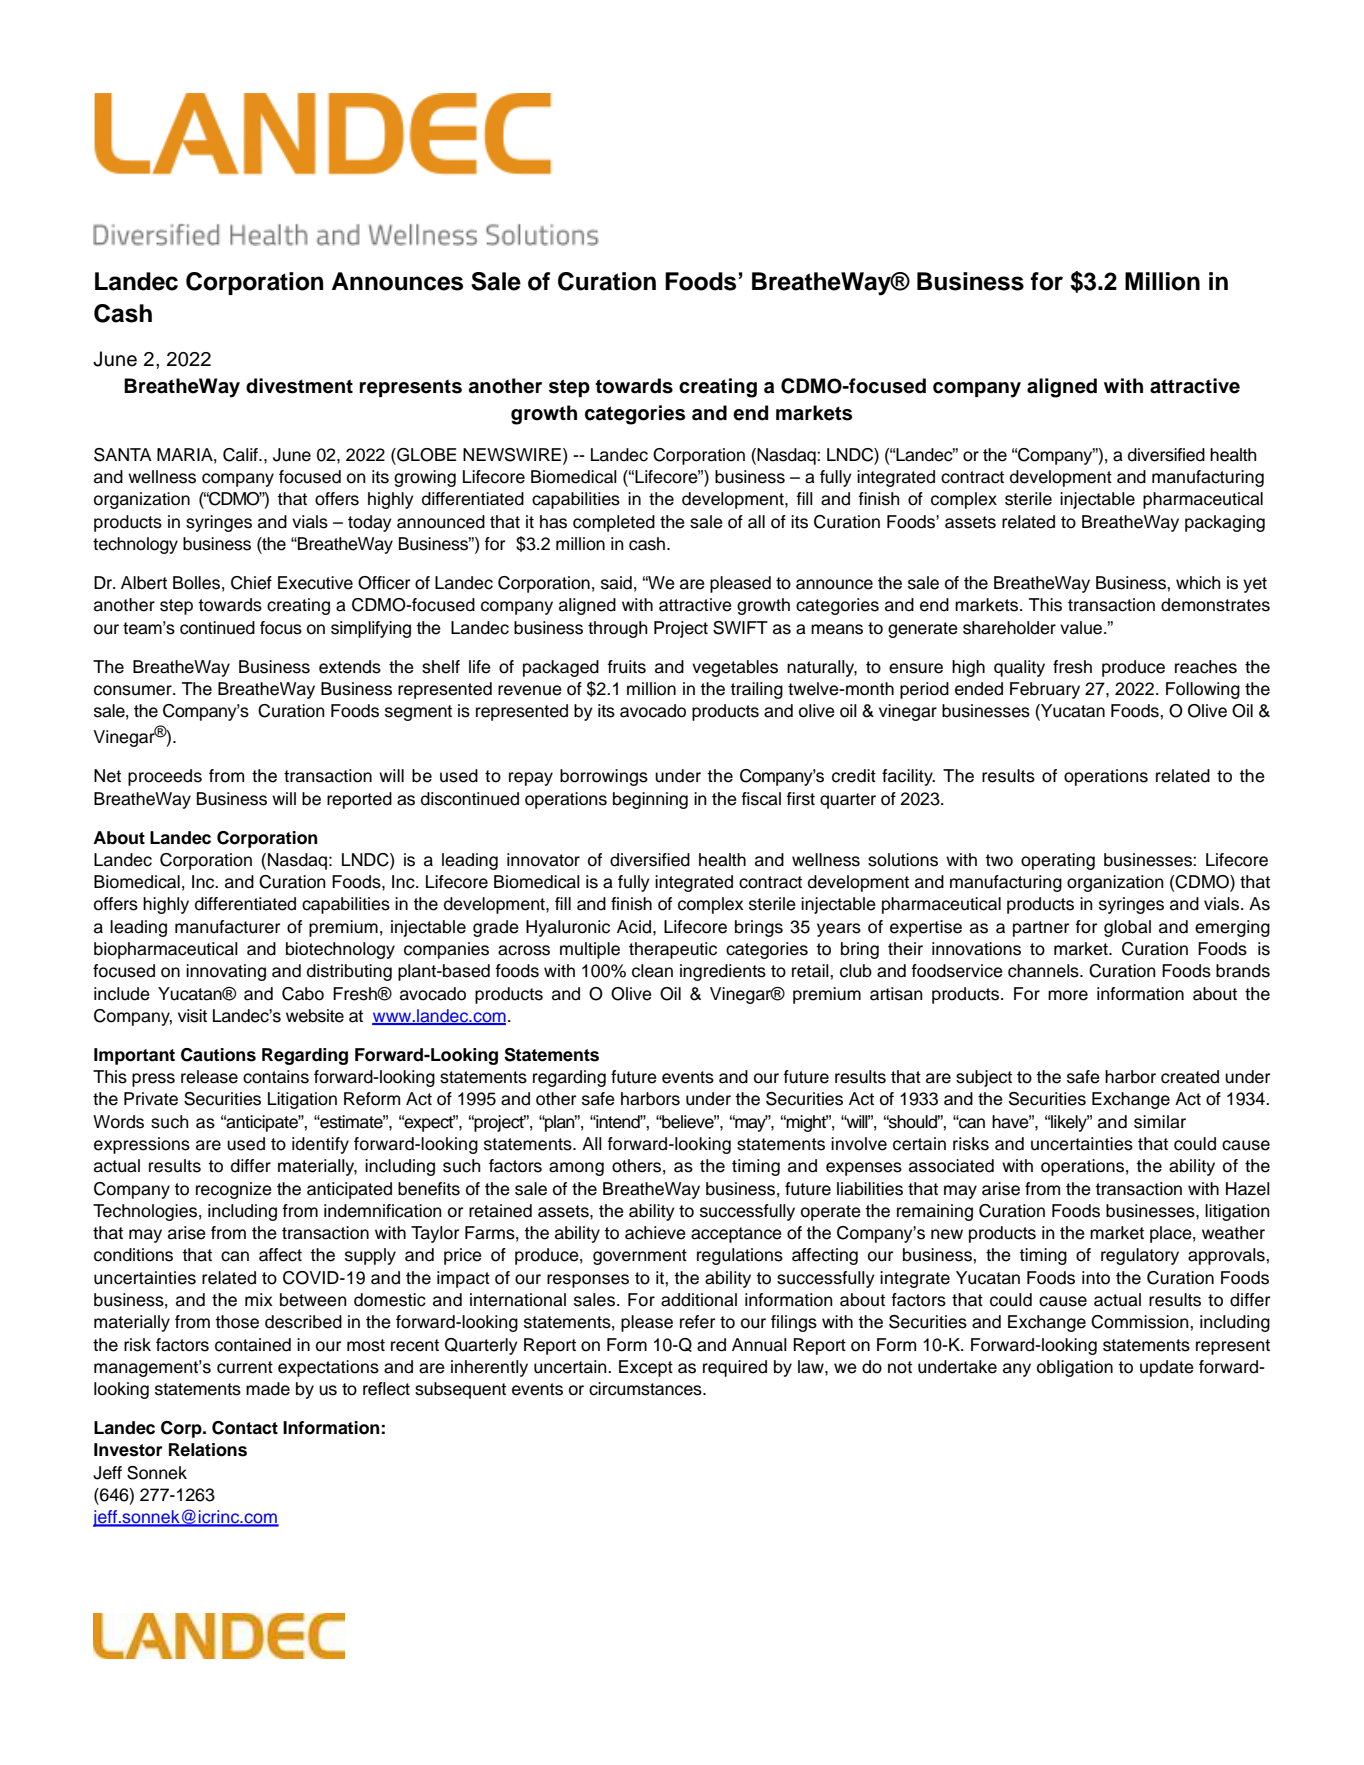 This page has height=1765, width=1364. What do you see at coordinates (512, 455) in the page?
I see `NEWSWIRE` at bounding box center [512, 455].
